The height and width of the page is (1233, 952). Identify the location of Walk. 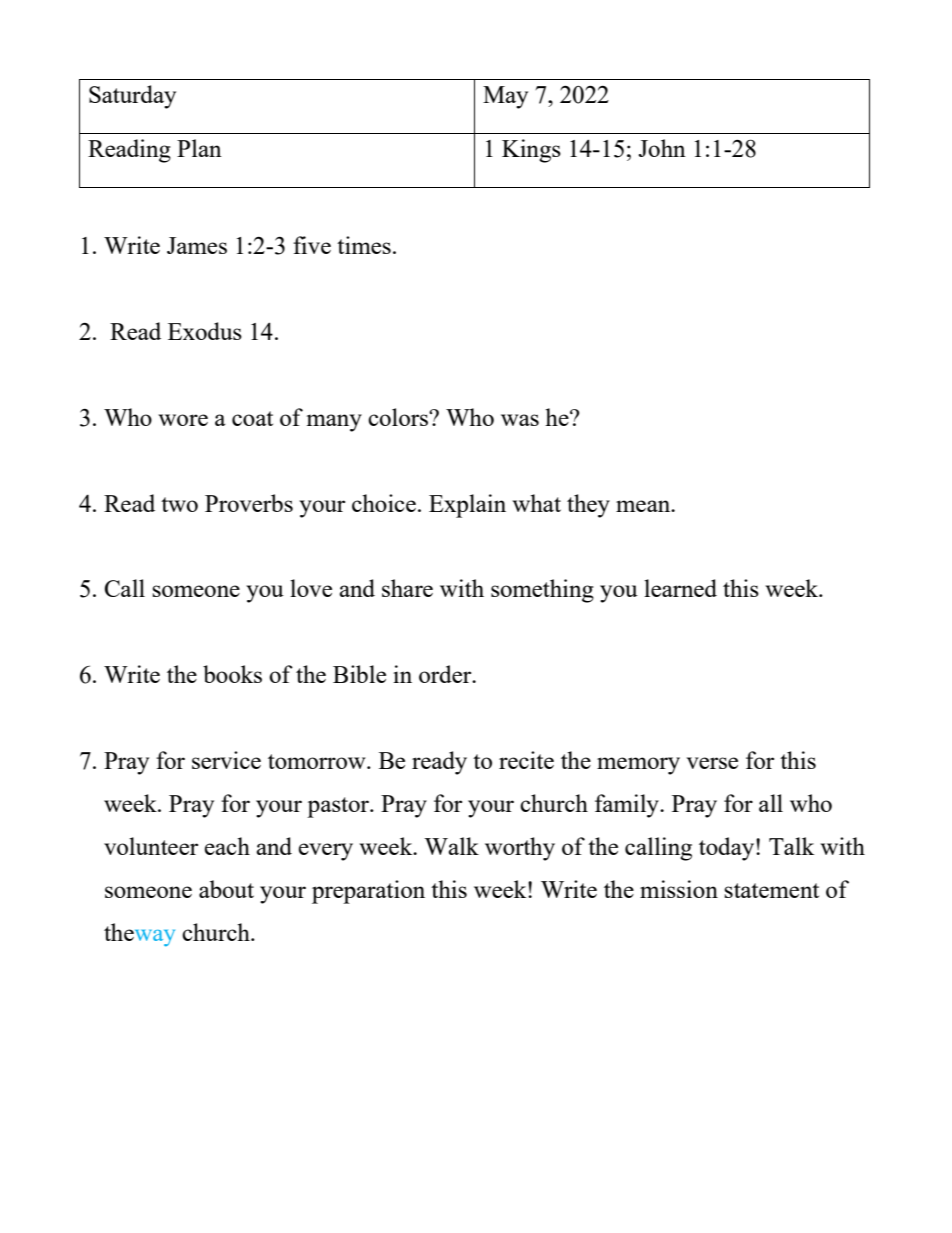
(451, 846).
